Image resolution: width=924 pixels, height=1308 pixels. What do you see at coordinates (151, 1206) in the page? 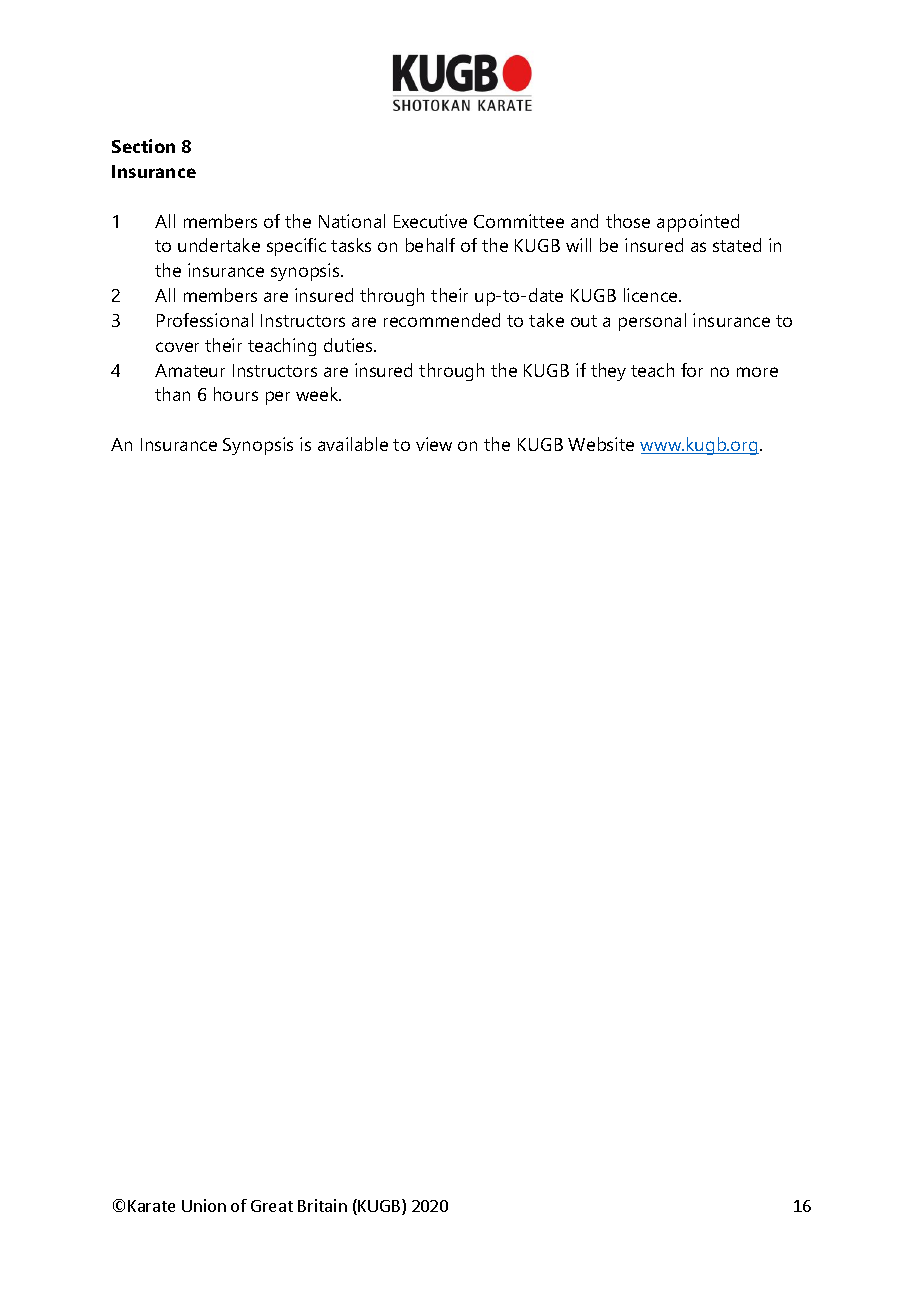
I see `Karate` at bounding box center [151, 1206].
